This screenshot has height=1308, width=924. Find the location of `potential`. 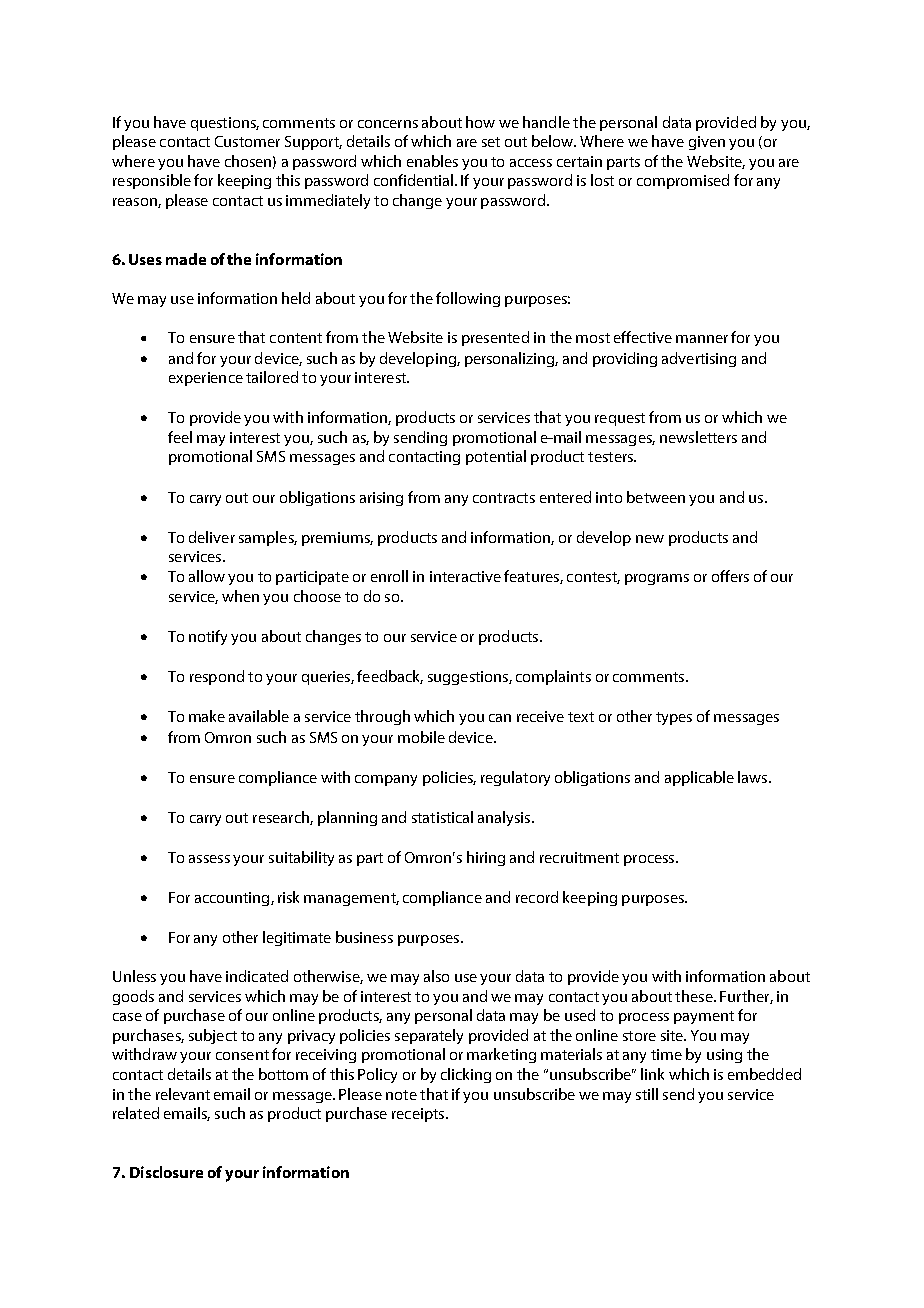

potential is located at coordinates (496, 457).
